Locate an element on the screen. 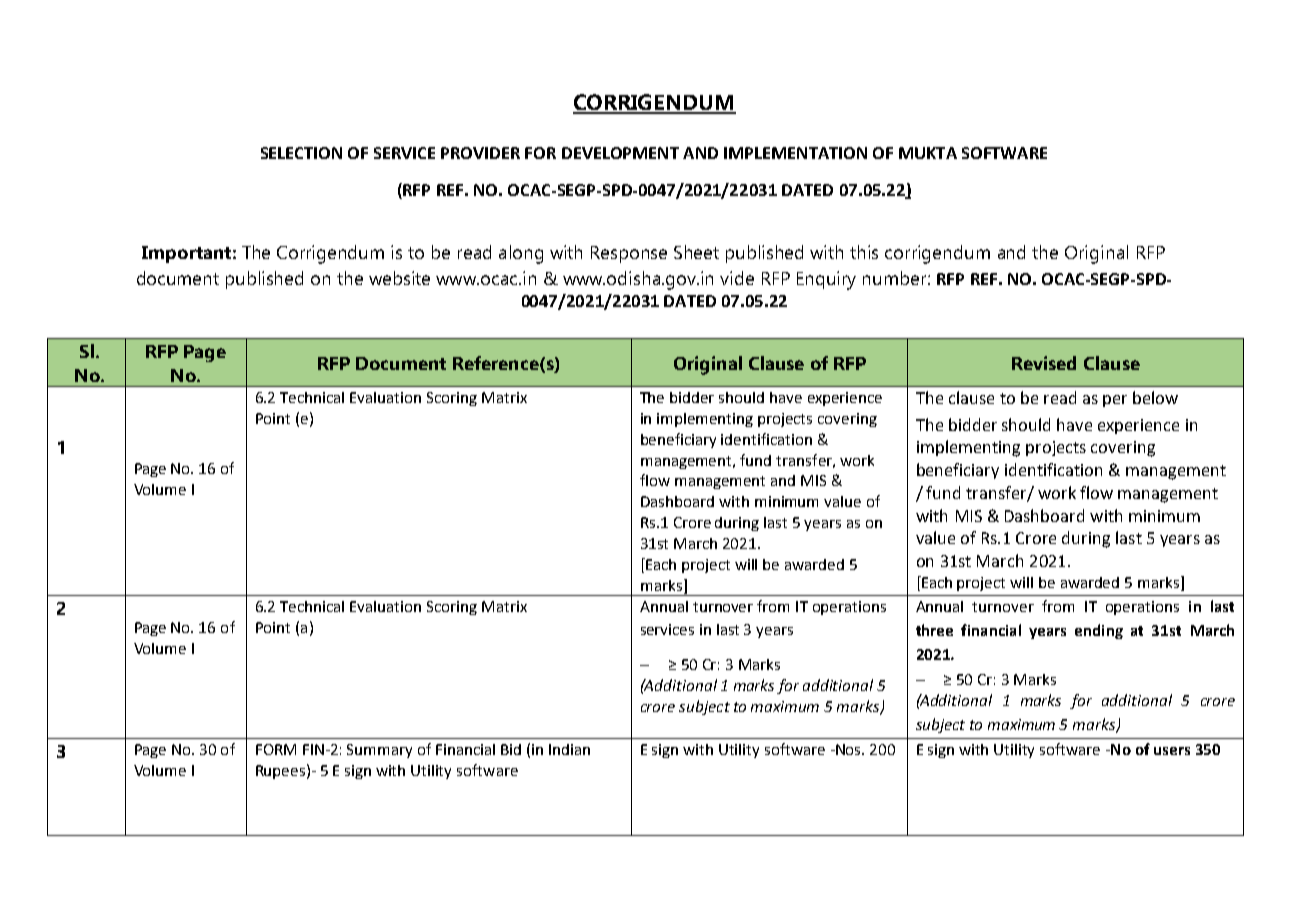  Enquiry is located at coordinates (826, 280).
